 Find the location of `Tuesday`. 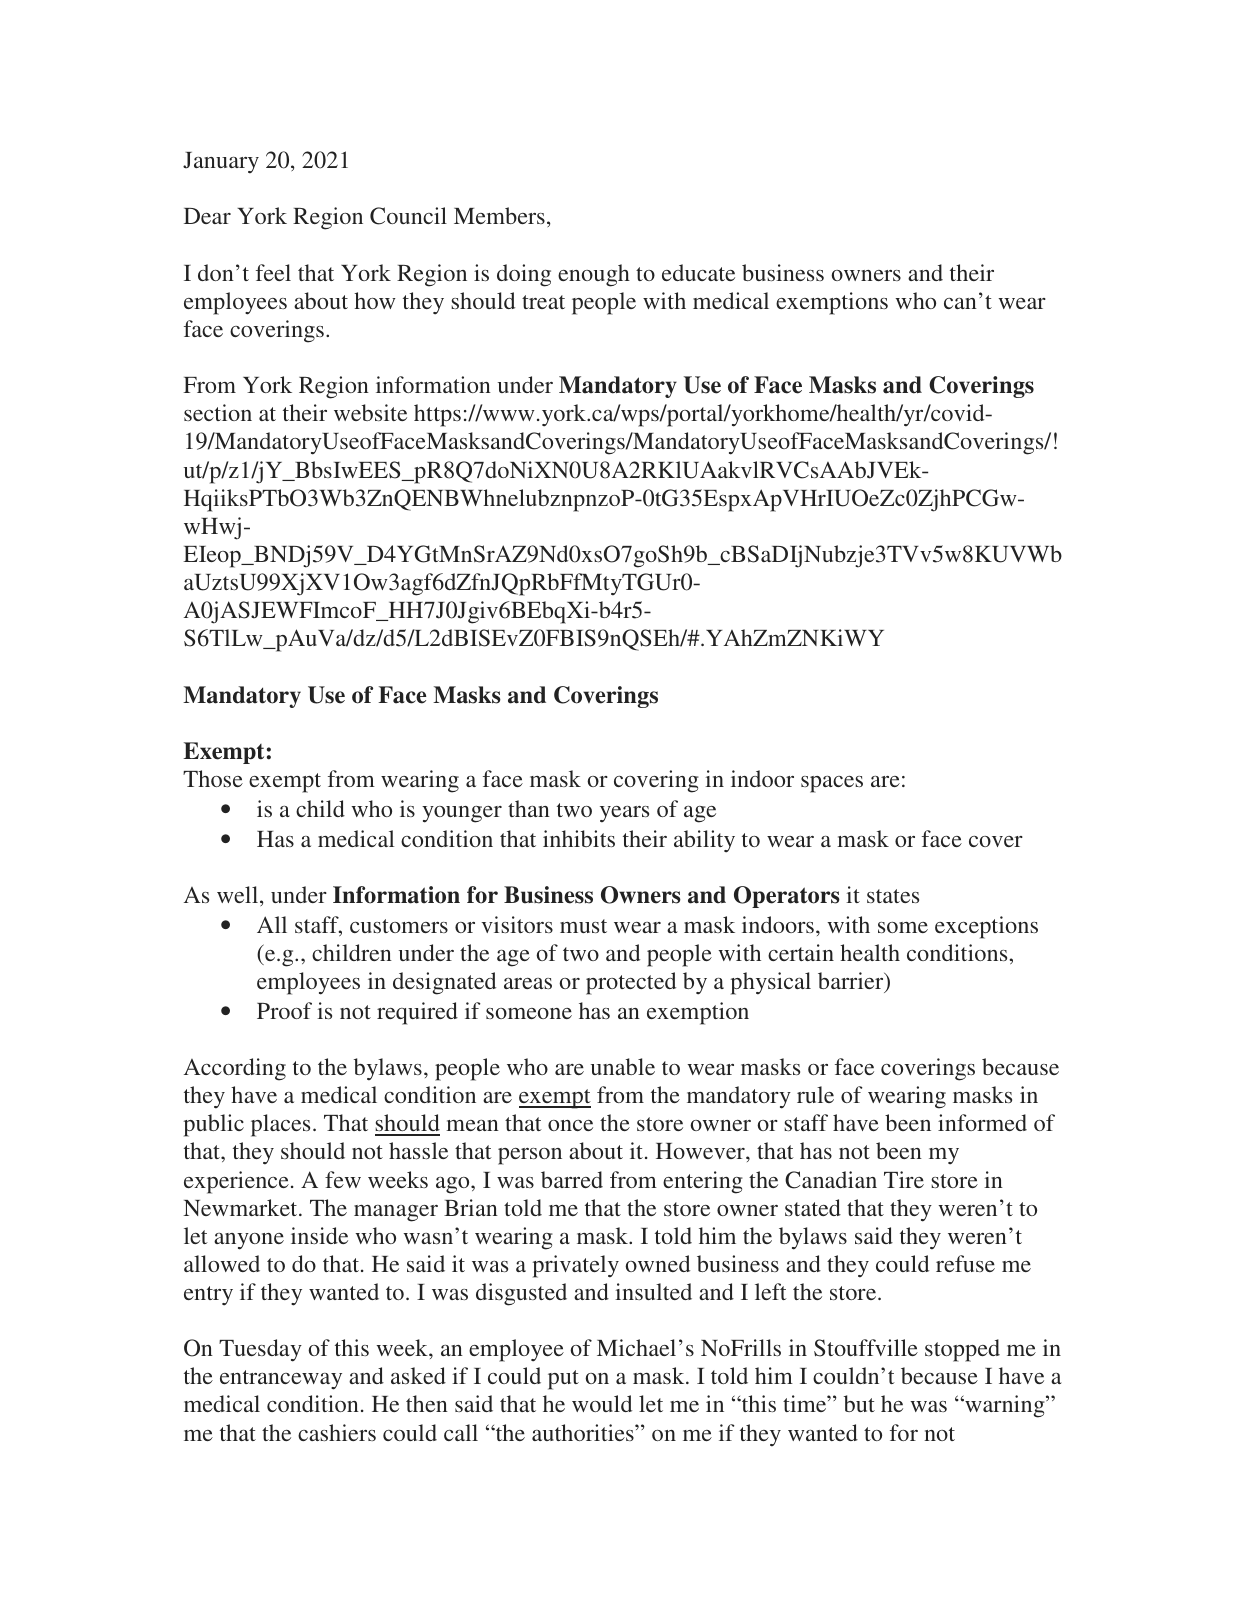

Tuesday is located at coordinates (260, 1350).
